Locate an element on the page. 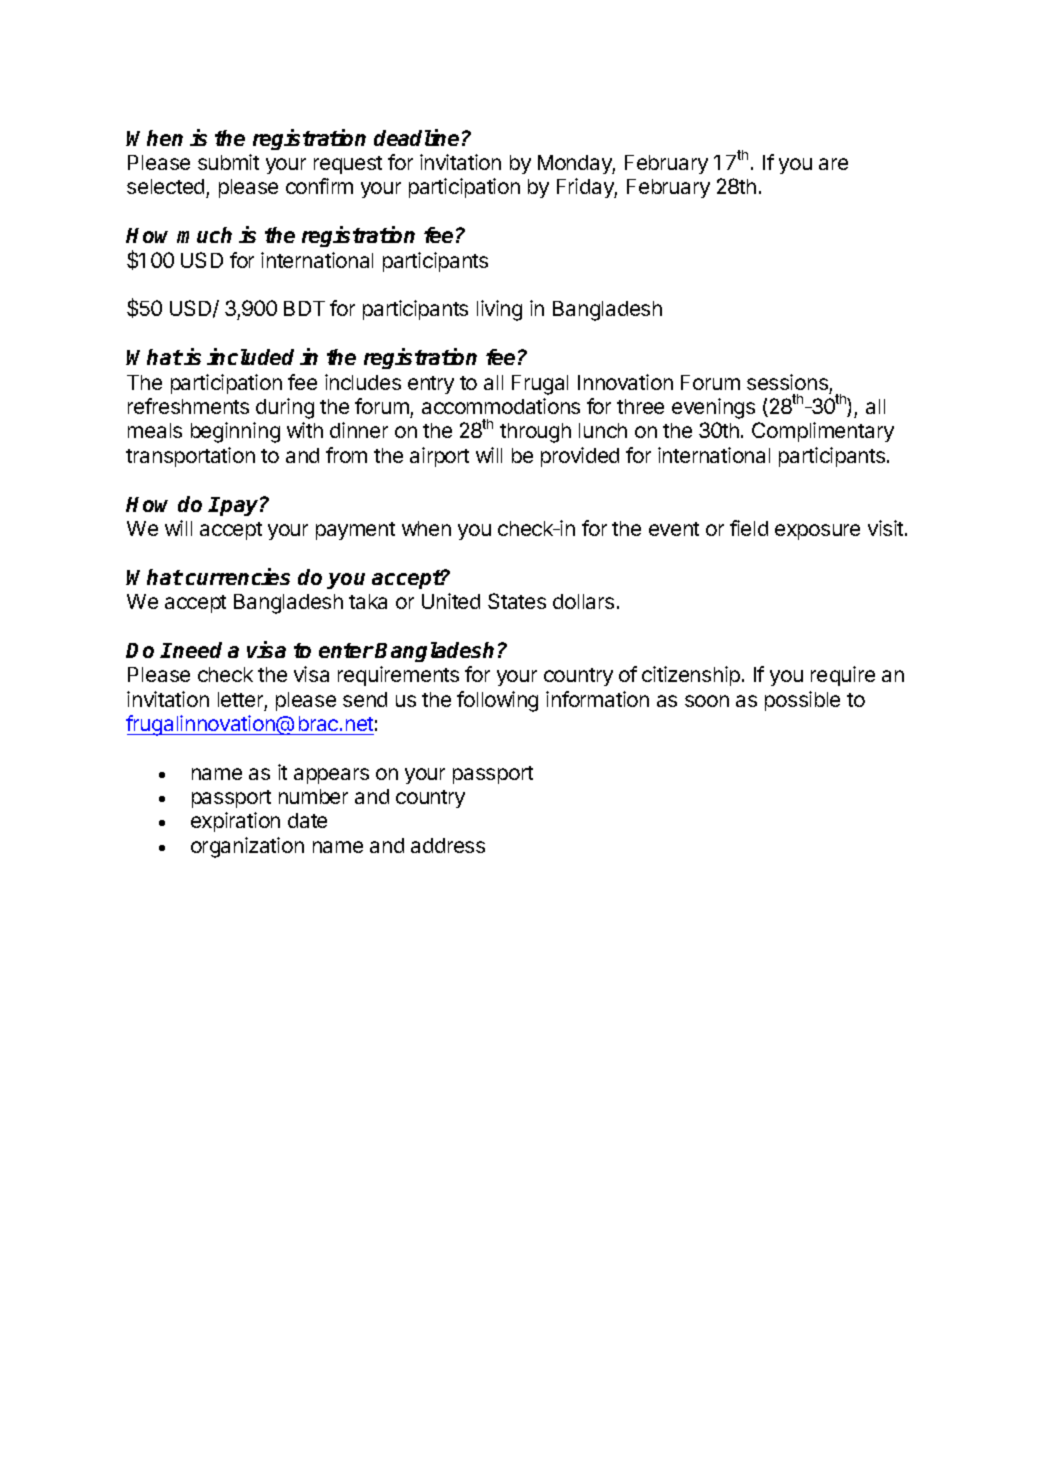 The width and height of the image is (1048, 1482). transportation is located at coordinates (190, 457).
